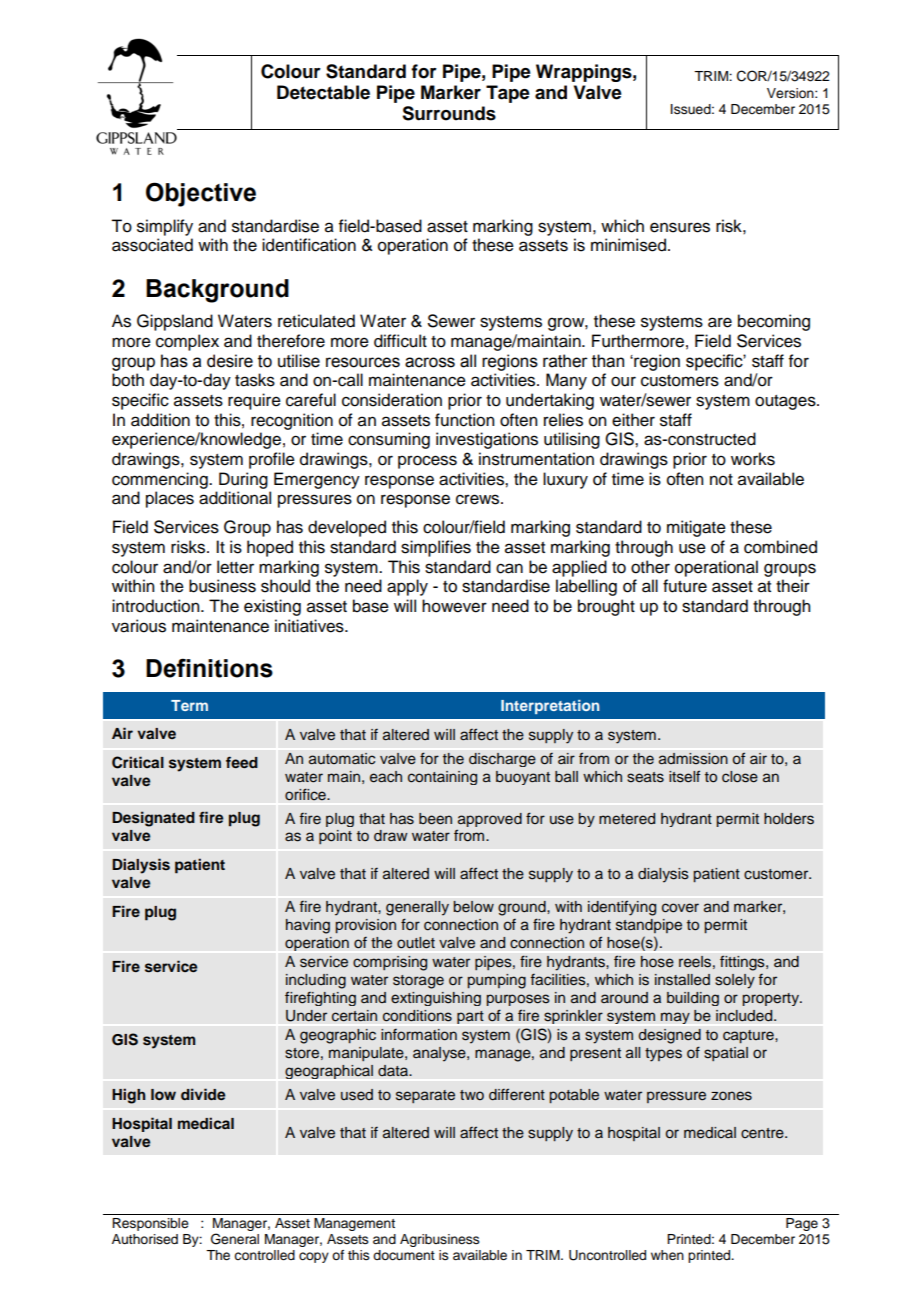 The width and height of the page is (924, 1308). I want to click on Authorised, so click(145, 1239).
